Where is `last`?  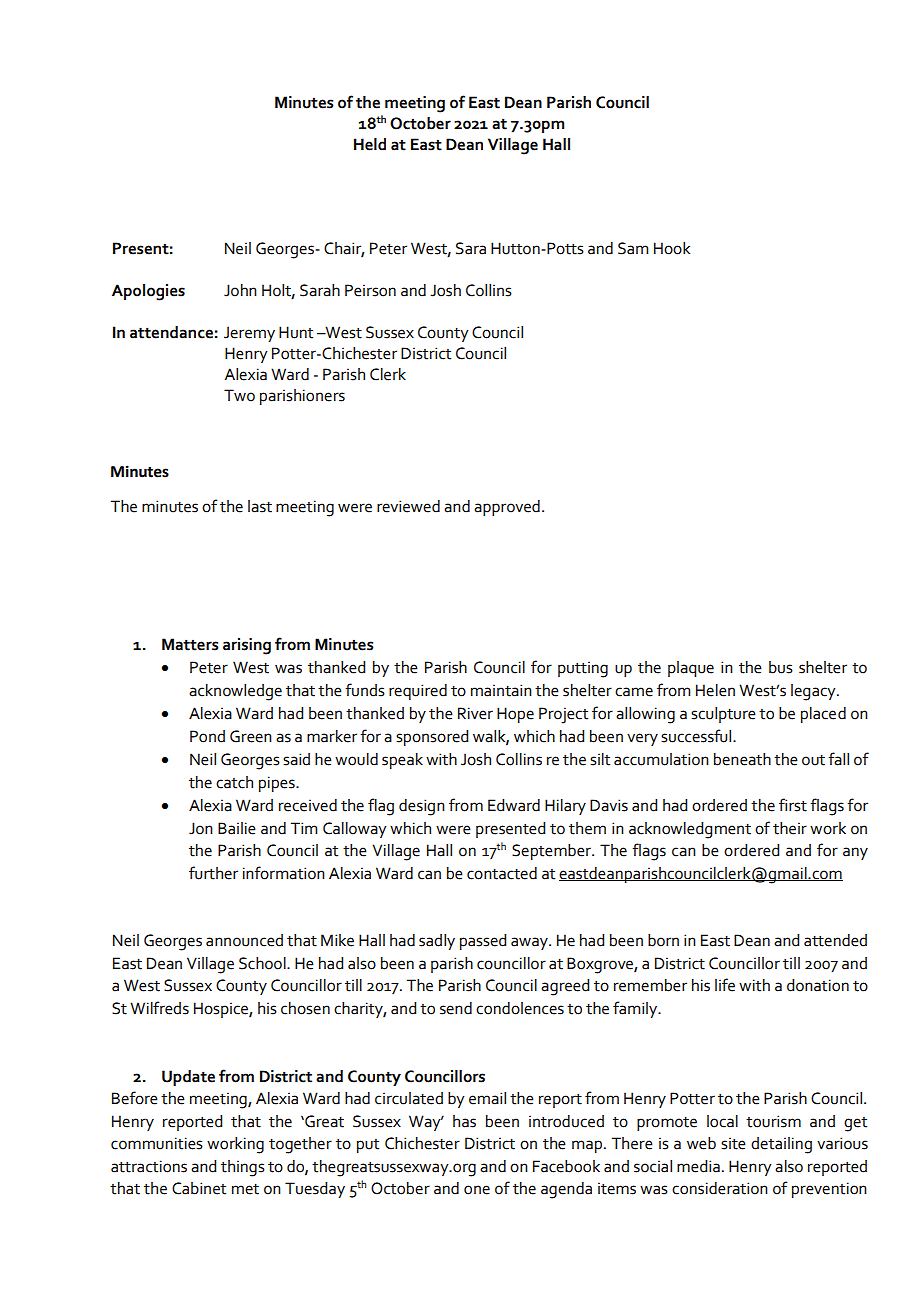
last is located at coordinates (260, 506).
